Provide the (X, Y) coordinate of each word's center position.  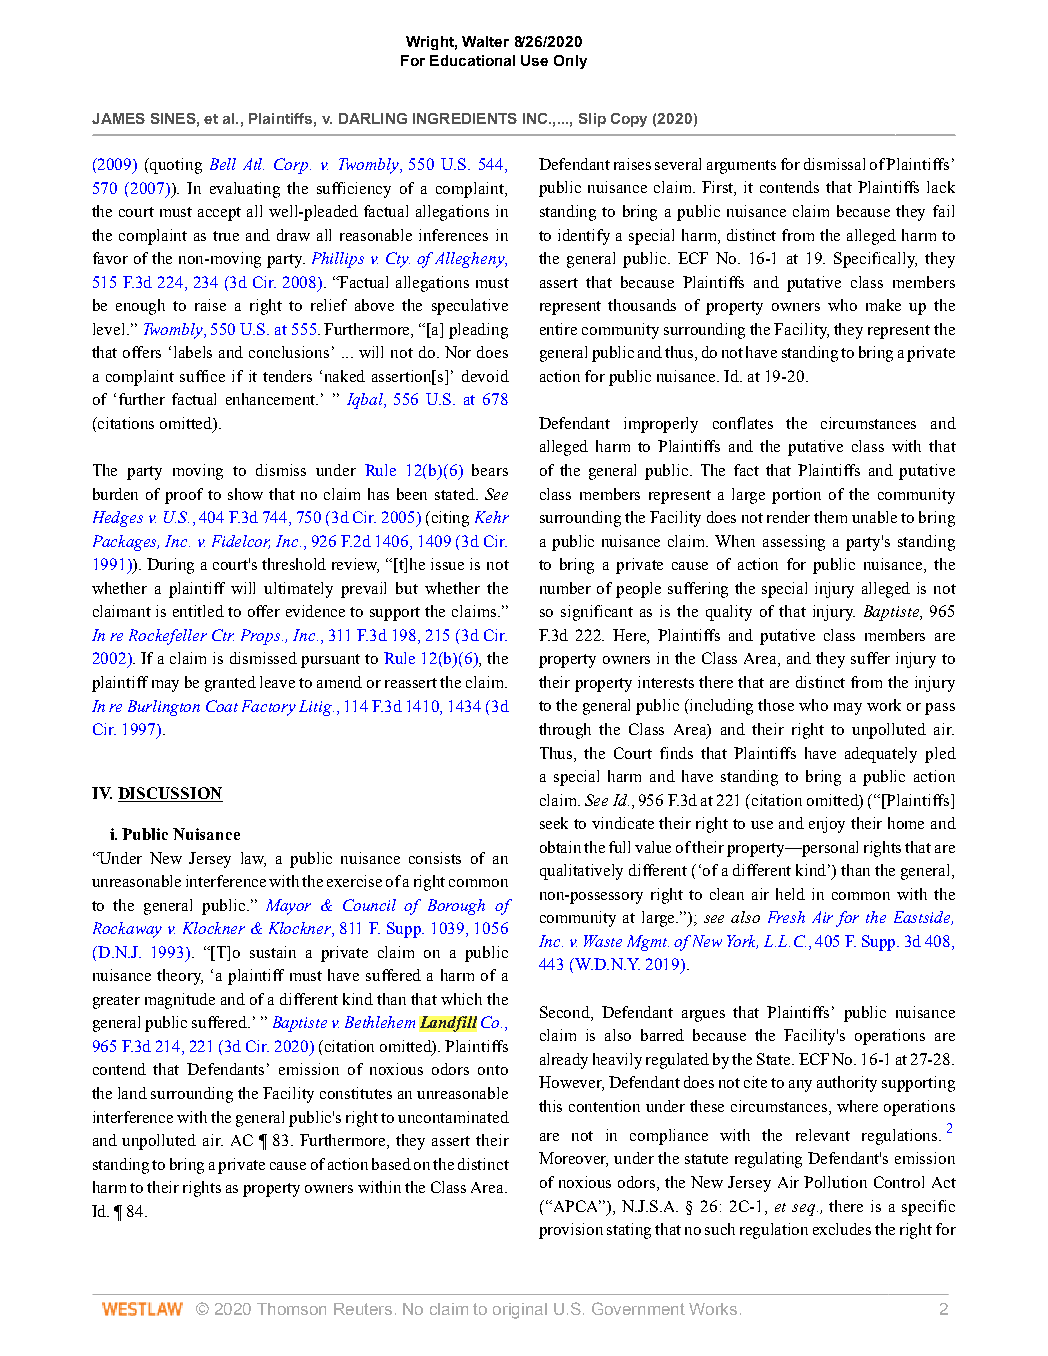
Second (566, 1012)
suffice (202, 376)
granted (230, 684)
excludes (842, 1229)
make (883, 305)
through (565, 731)
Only (570, 62)
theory (180, 977)
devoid (485, 376)
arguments (741, 167)
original (520, 1311)
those (776, 705)
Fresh (786, 917)
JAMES (118, 118)
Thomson (291, 1309)
